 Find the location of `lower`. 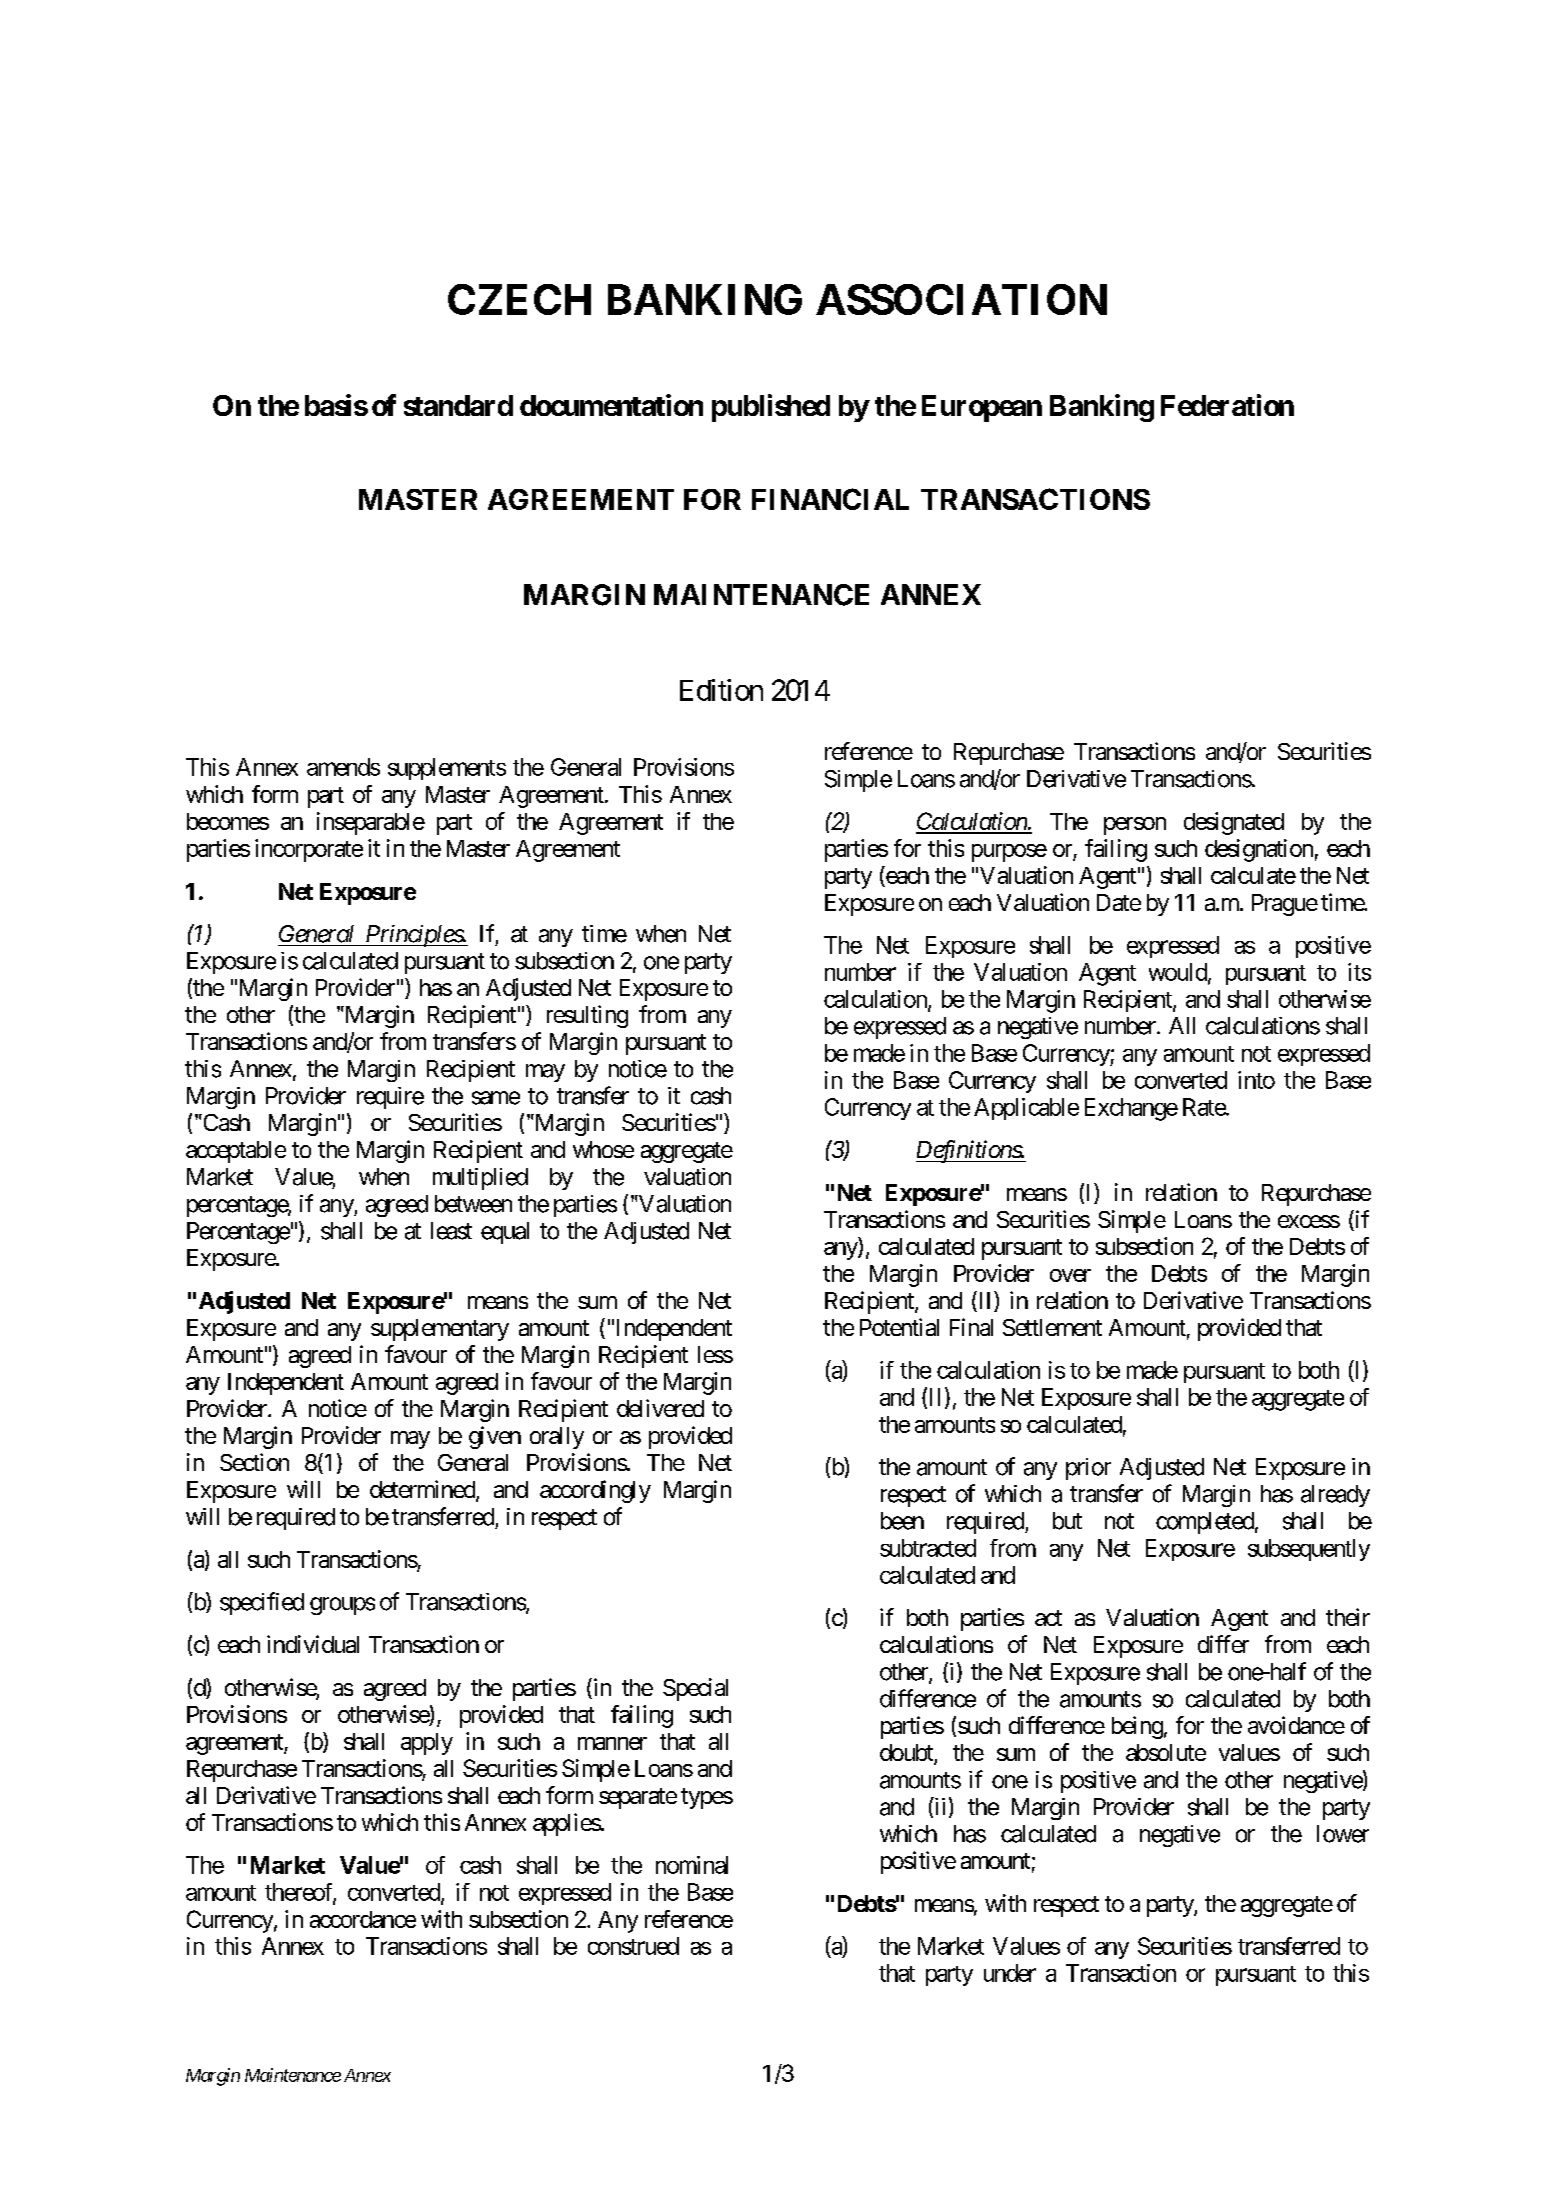

lower is located at coordinates (1343, 1834).
